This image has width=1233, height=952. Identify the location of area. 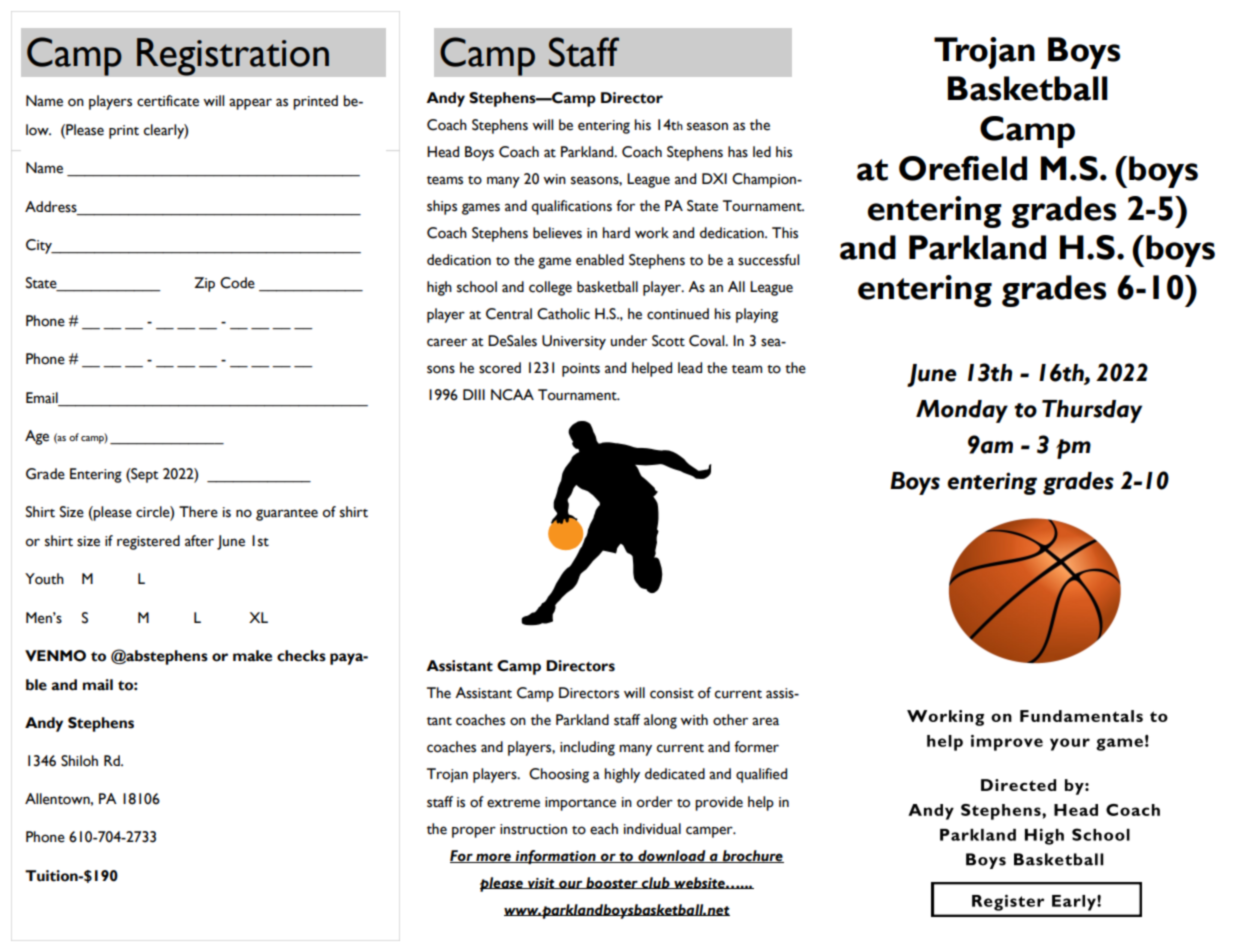
(765, 721).
